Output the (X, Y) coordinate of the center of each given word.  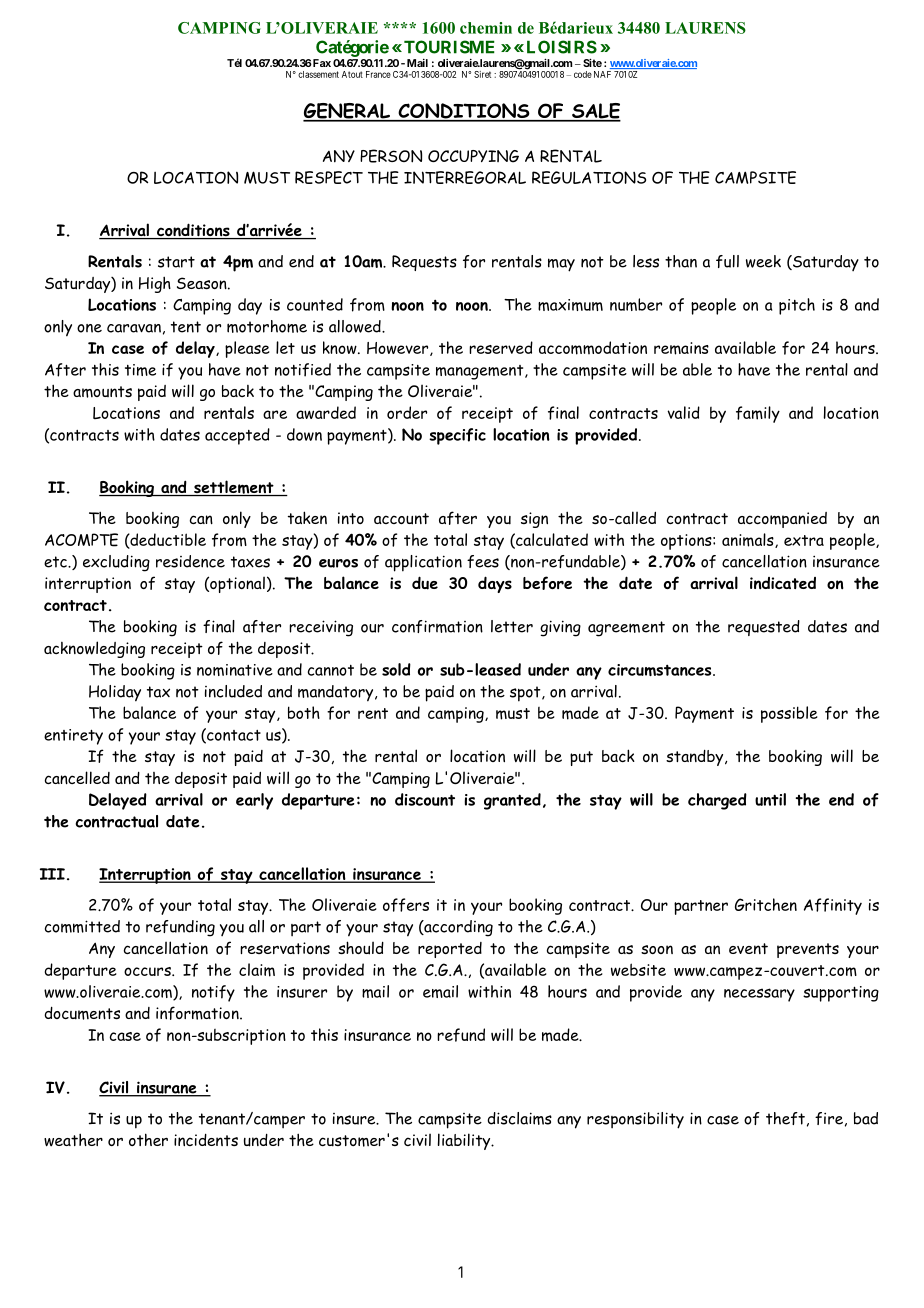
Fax (321, 63)
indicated (783, 583)
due (425, 583)
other (148, 1139)
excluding (116, 563)
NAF (602, 74)
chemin (486, 28)
